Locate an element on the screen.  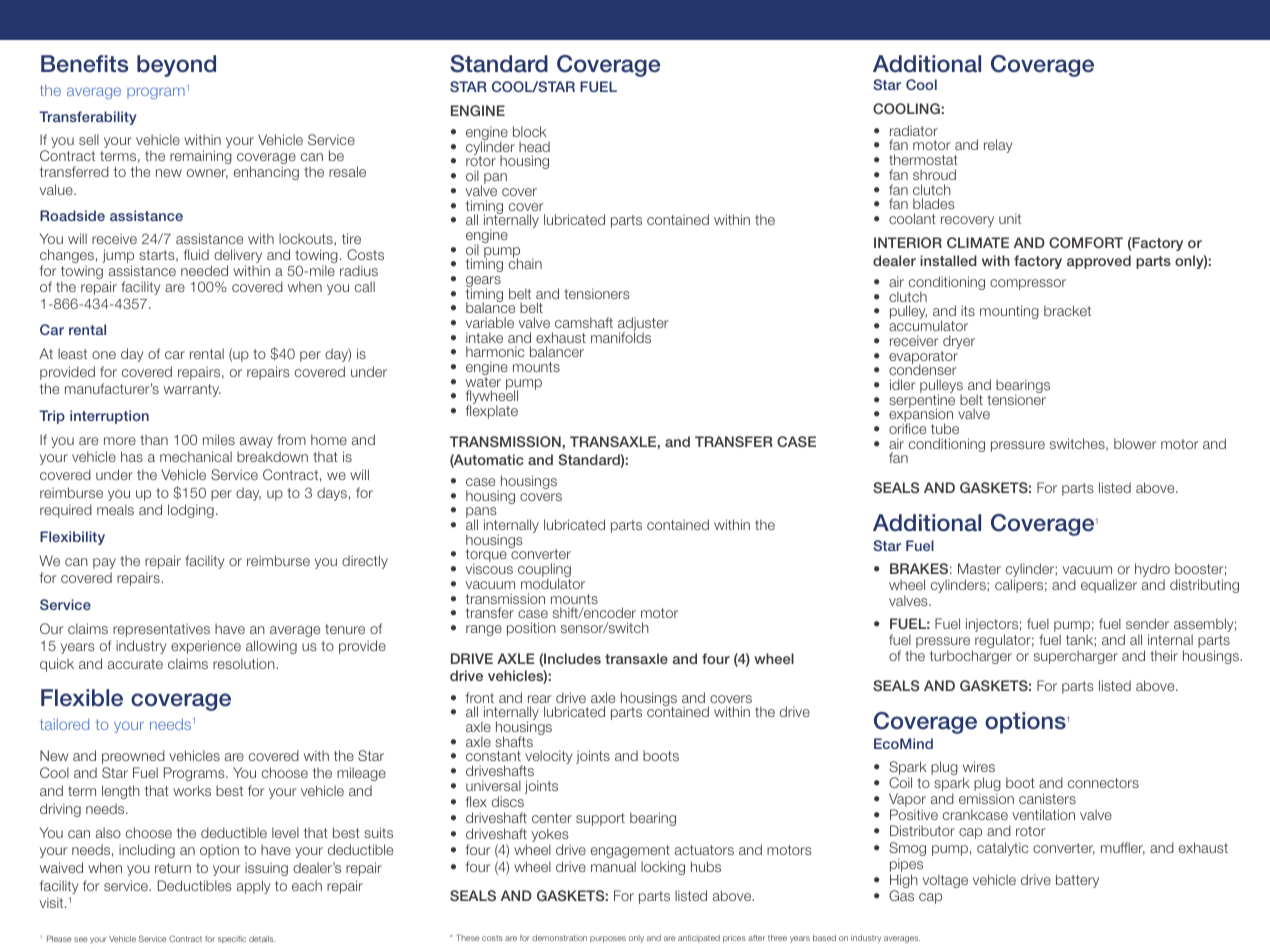
specific is located at coordinates (232, 940).
